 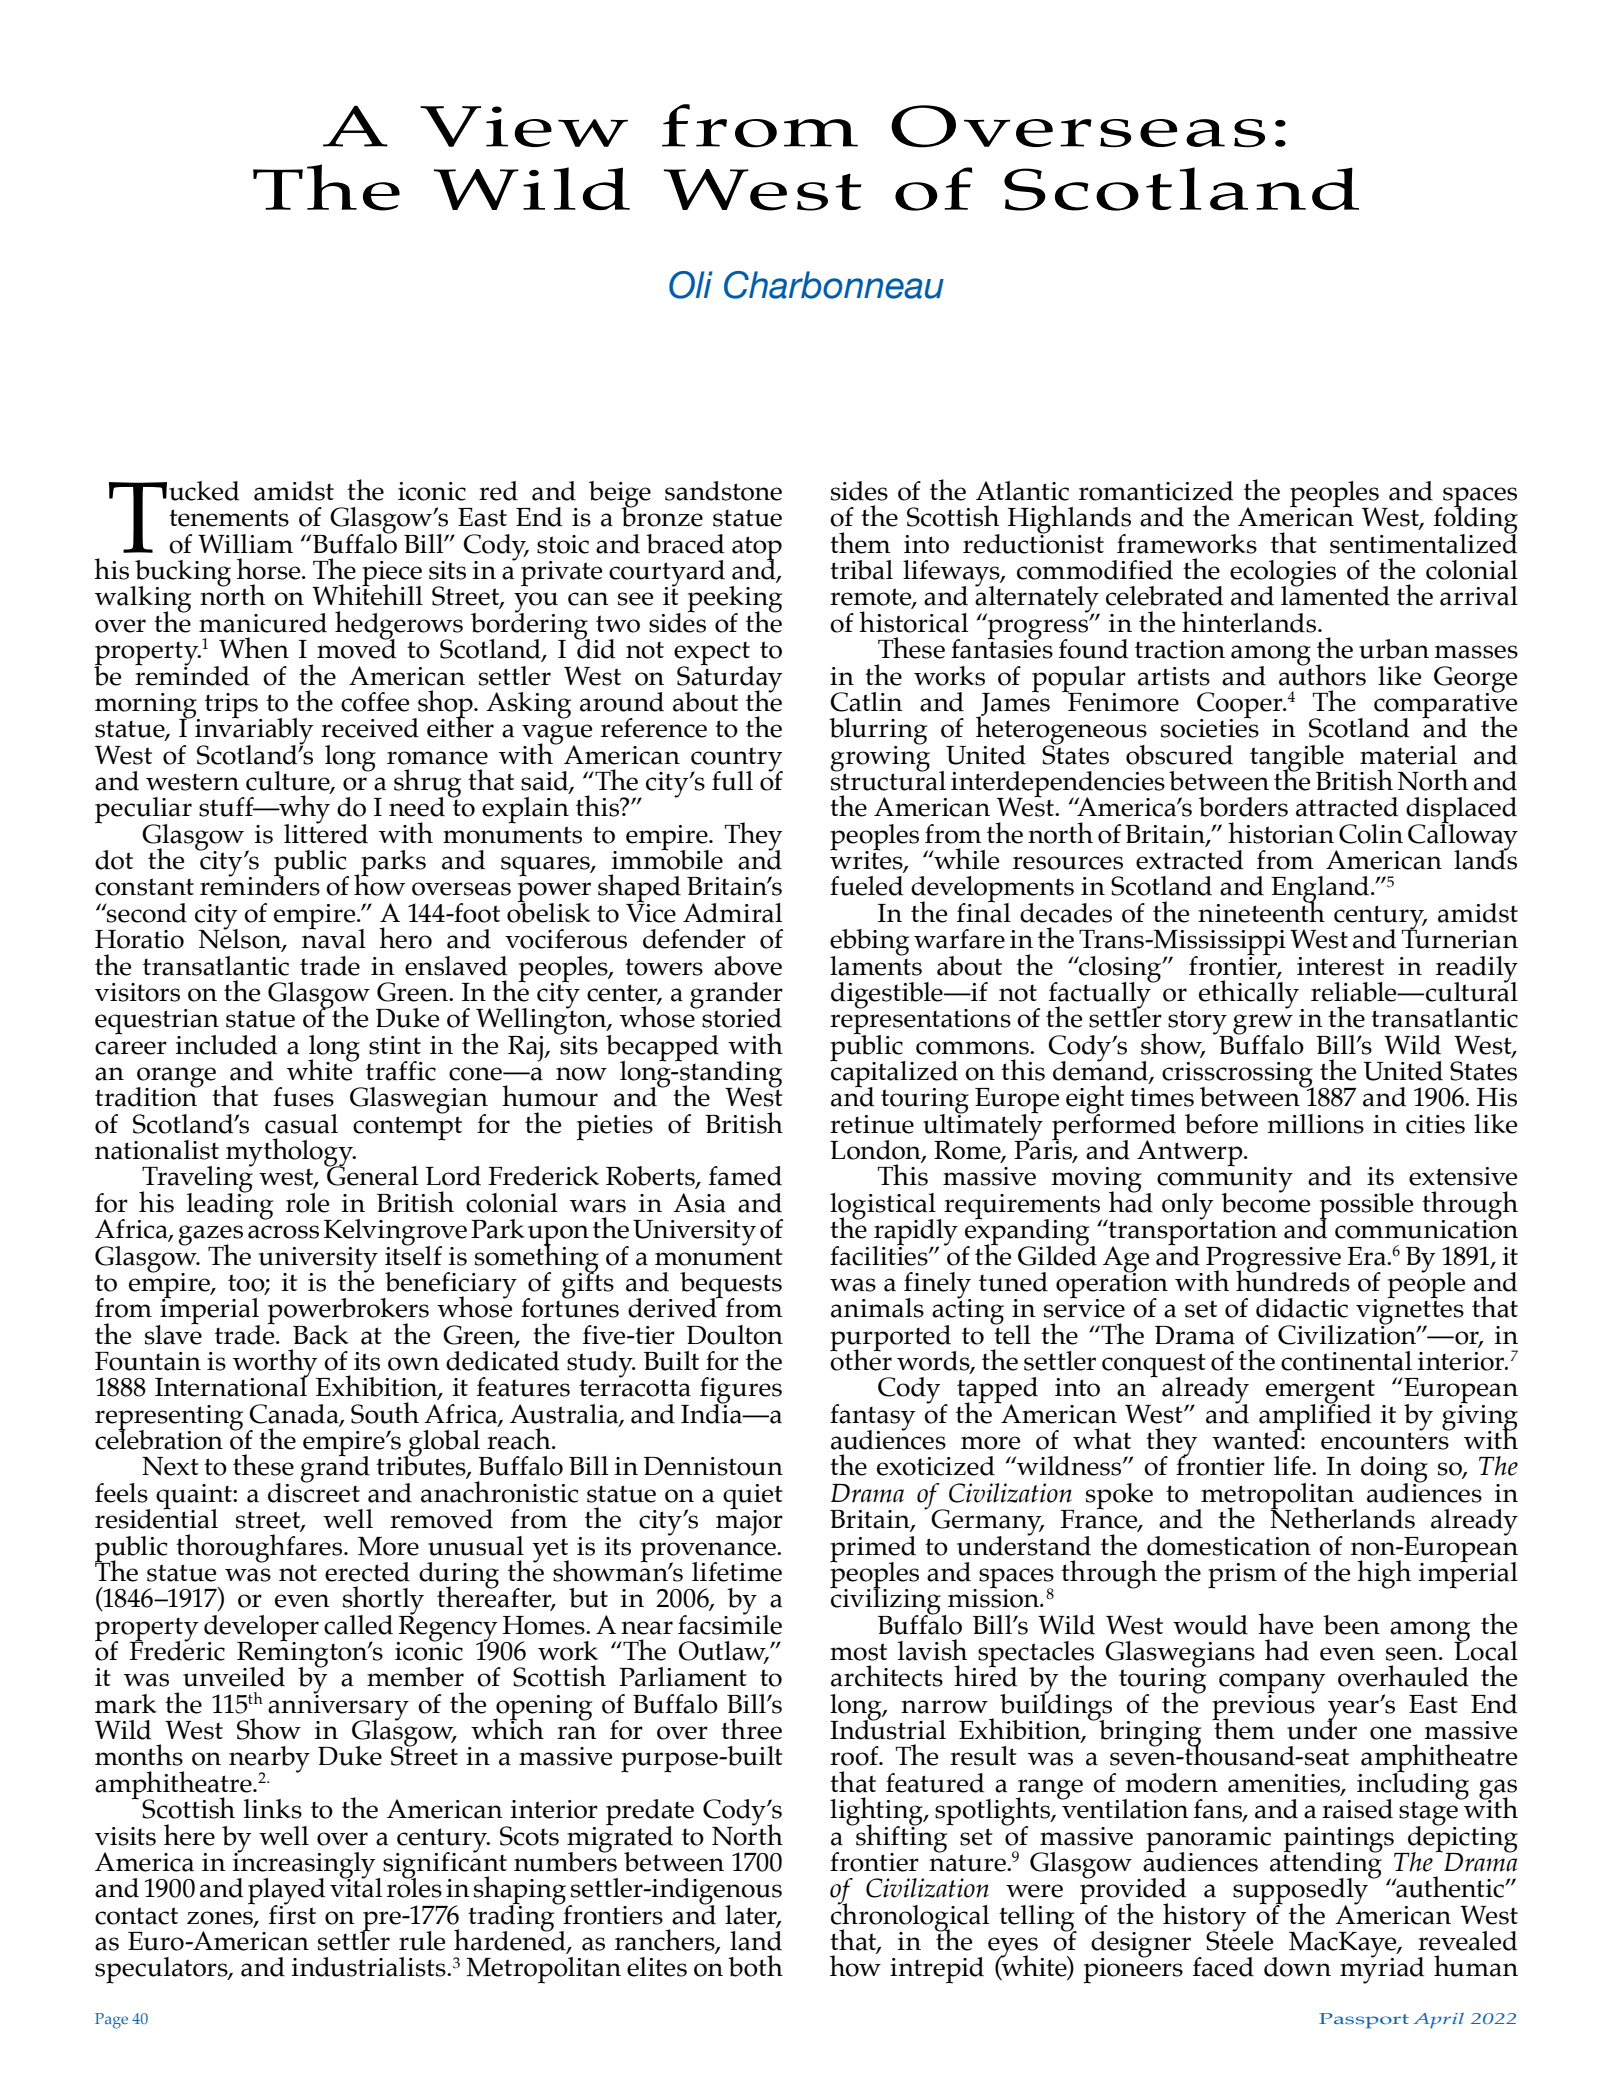 What do you see at coordinates (263, 623) in the image?
I see `manicured` at bounding box center [263, 623].
